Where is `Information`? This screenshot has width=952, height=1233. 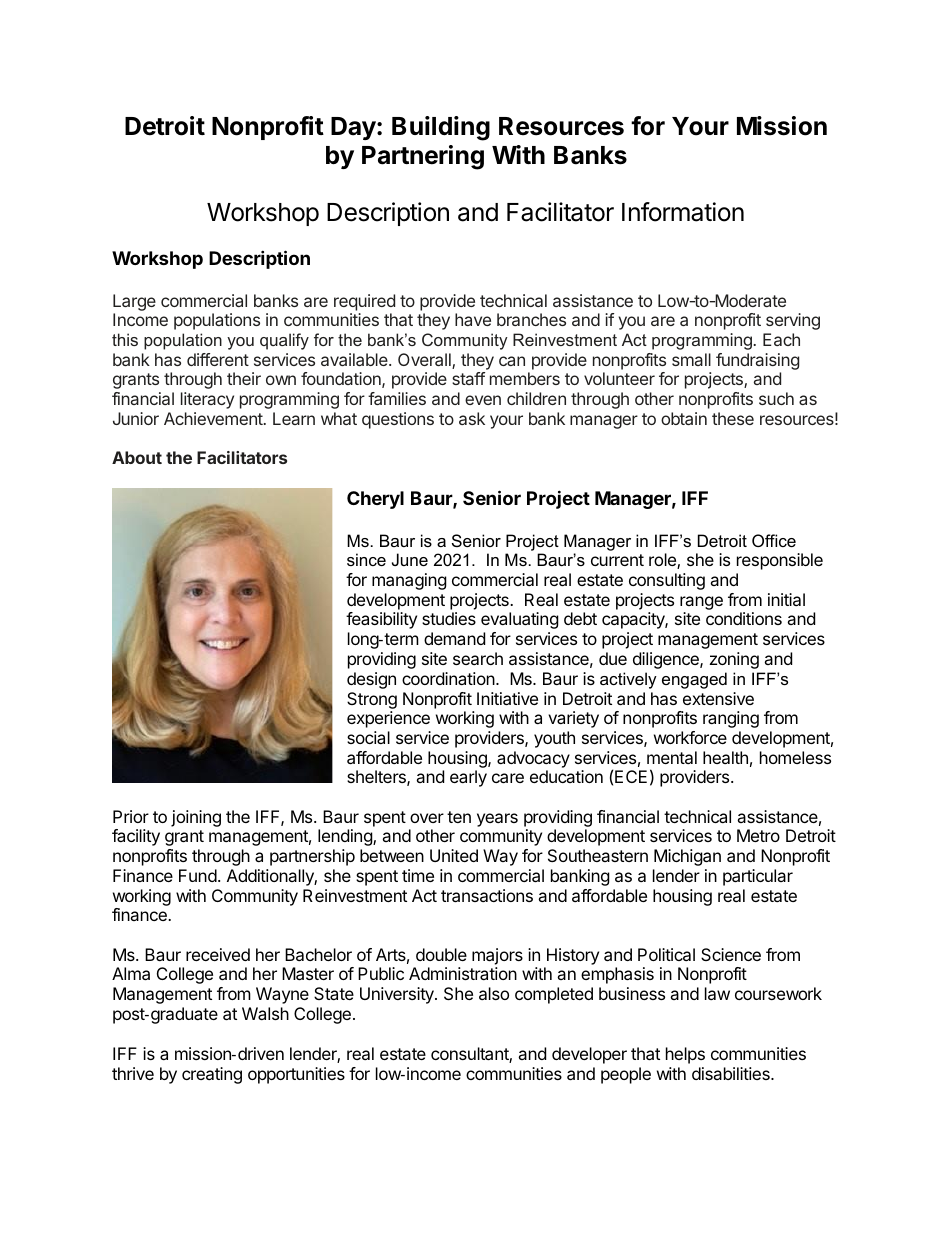 Information is located at coordinates (683, 212).
